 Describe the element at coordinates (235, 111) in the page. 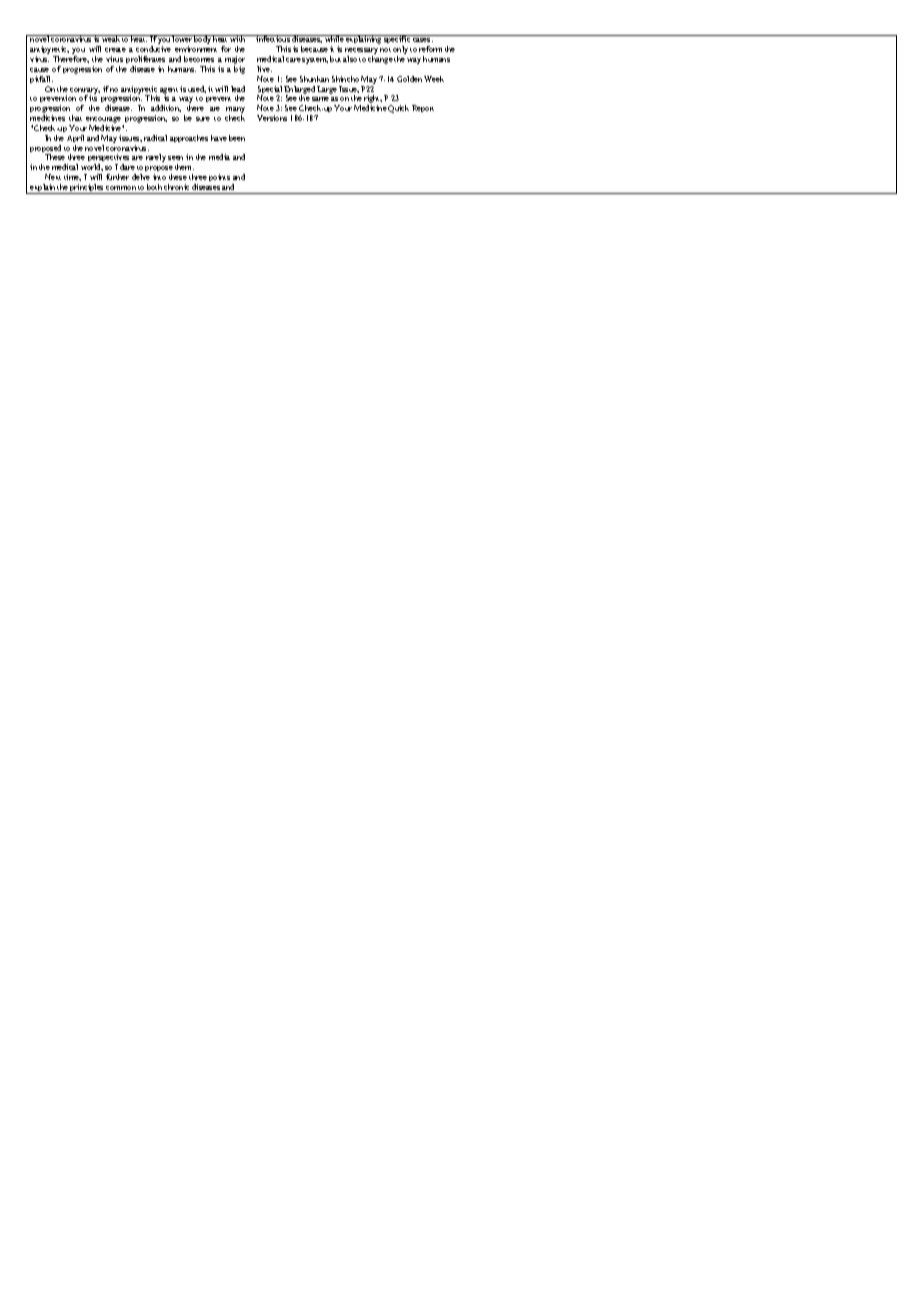

I see `many` at that location.
